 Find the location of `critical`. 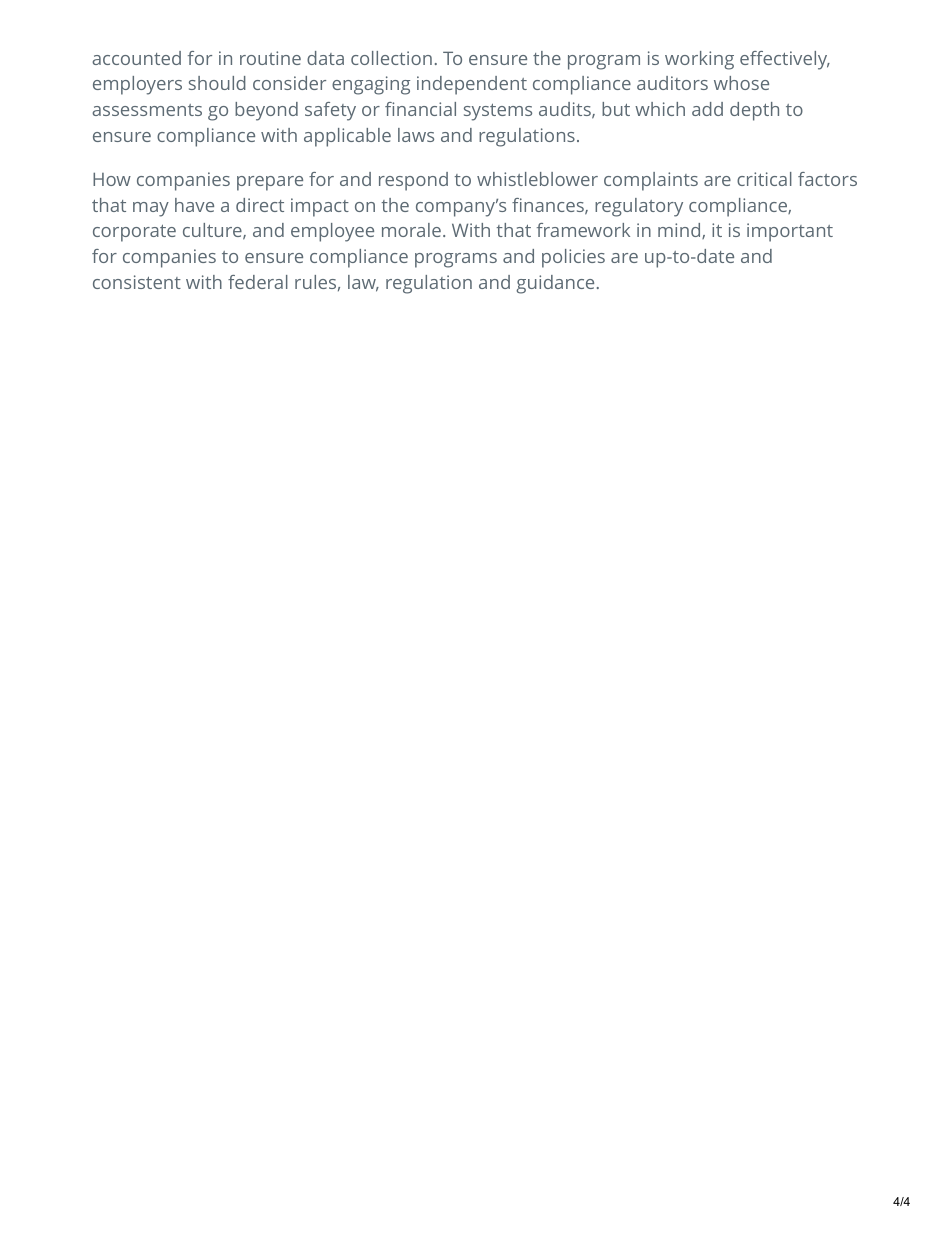

critical is located at coordinates (764, 179).
